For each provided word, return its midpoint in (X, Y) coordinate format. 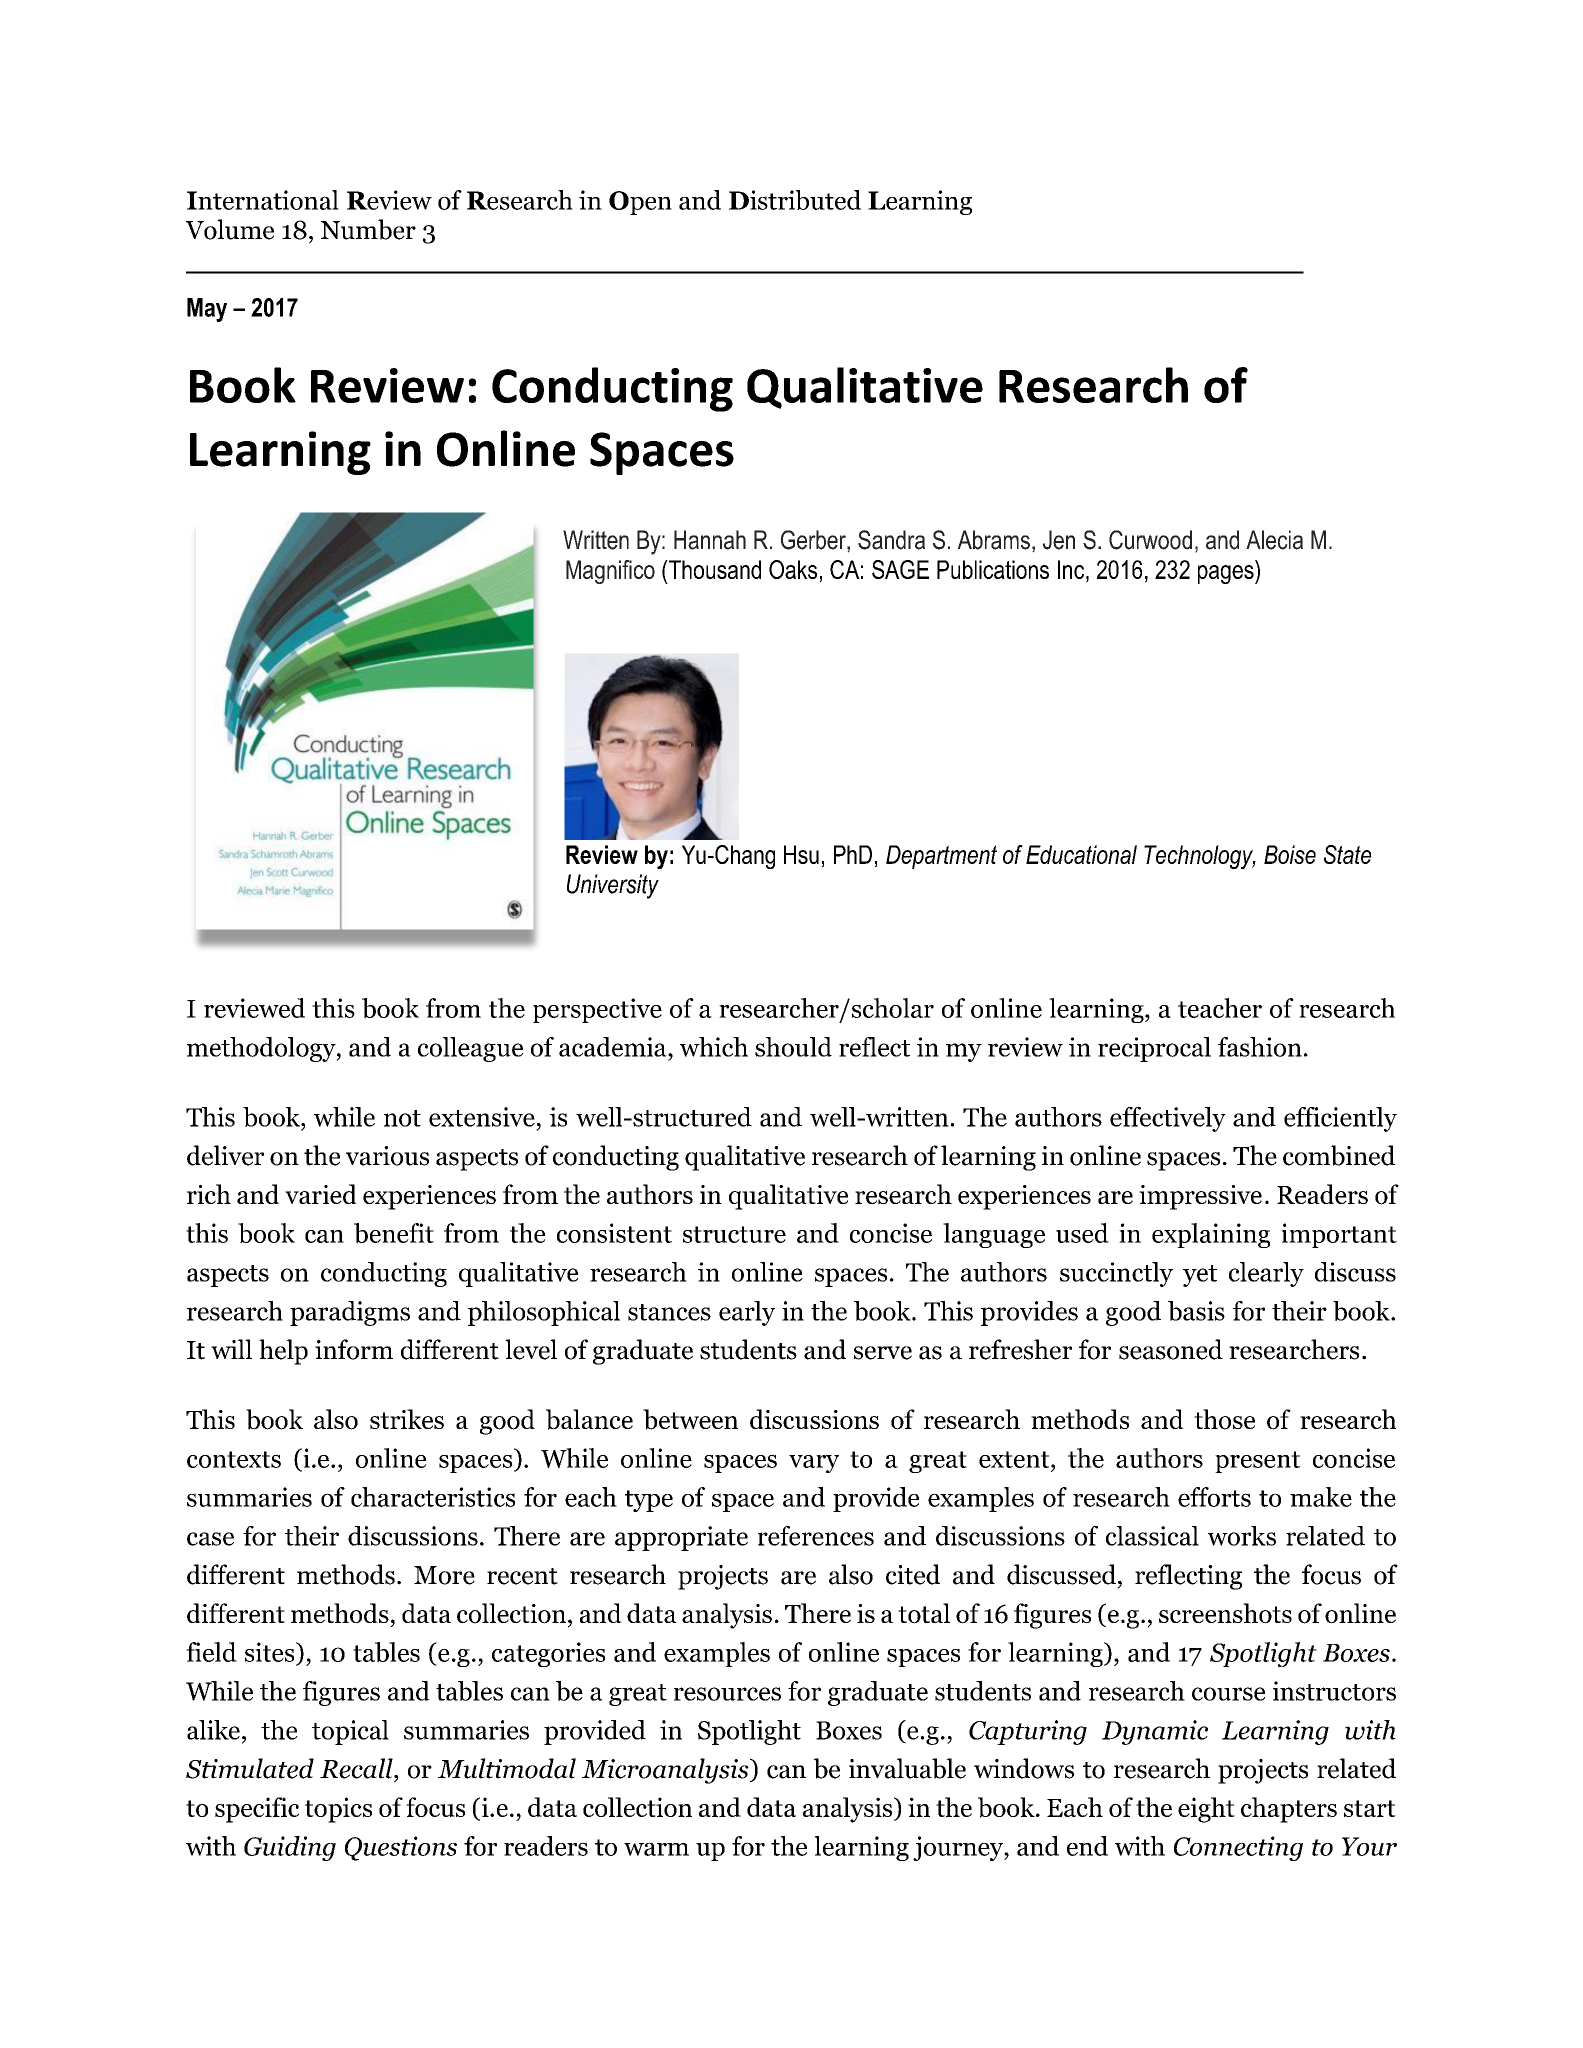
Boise (1290, 854)
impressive (1200, 1197)
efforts (1214, 1497)
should (793, 1047)
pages (1227, 574)
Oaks (793, 569)
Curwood (1150, 540)
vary (814, 1464)
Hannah (710, 540)
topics (338, 1810)
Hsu (801, 854)
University (613, 886)
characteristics (433, 1497)
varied (321, 1194)
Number (368, 229)
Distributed (795, 200)
